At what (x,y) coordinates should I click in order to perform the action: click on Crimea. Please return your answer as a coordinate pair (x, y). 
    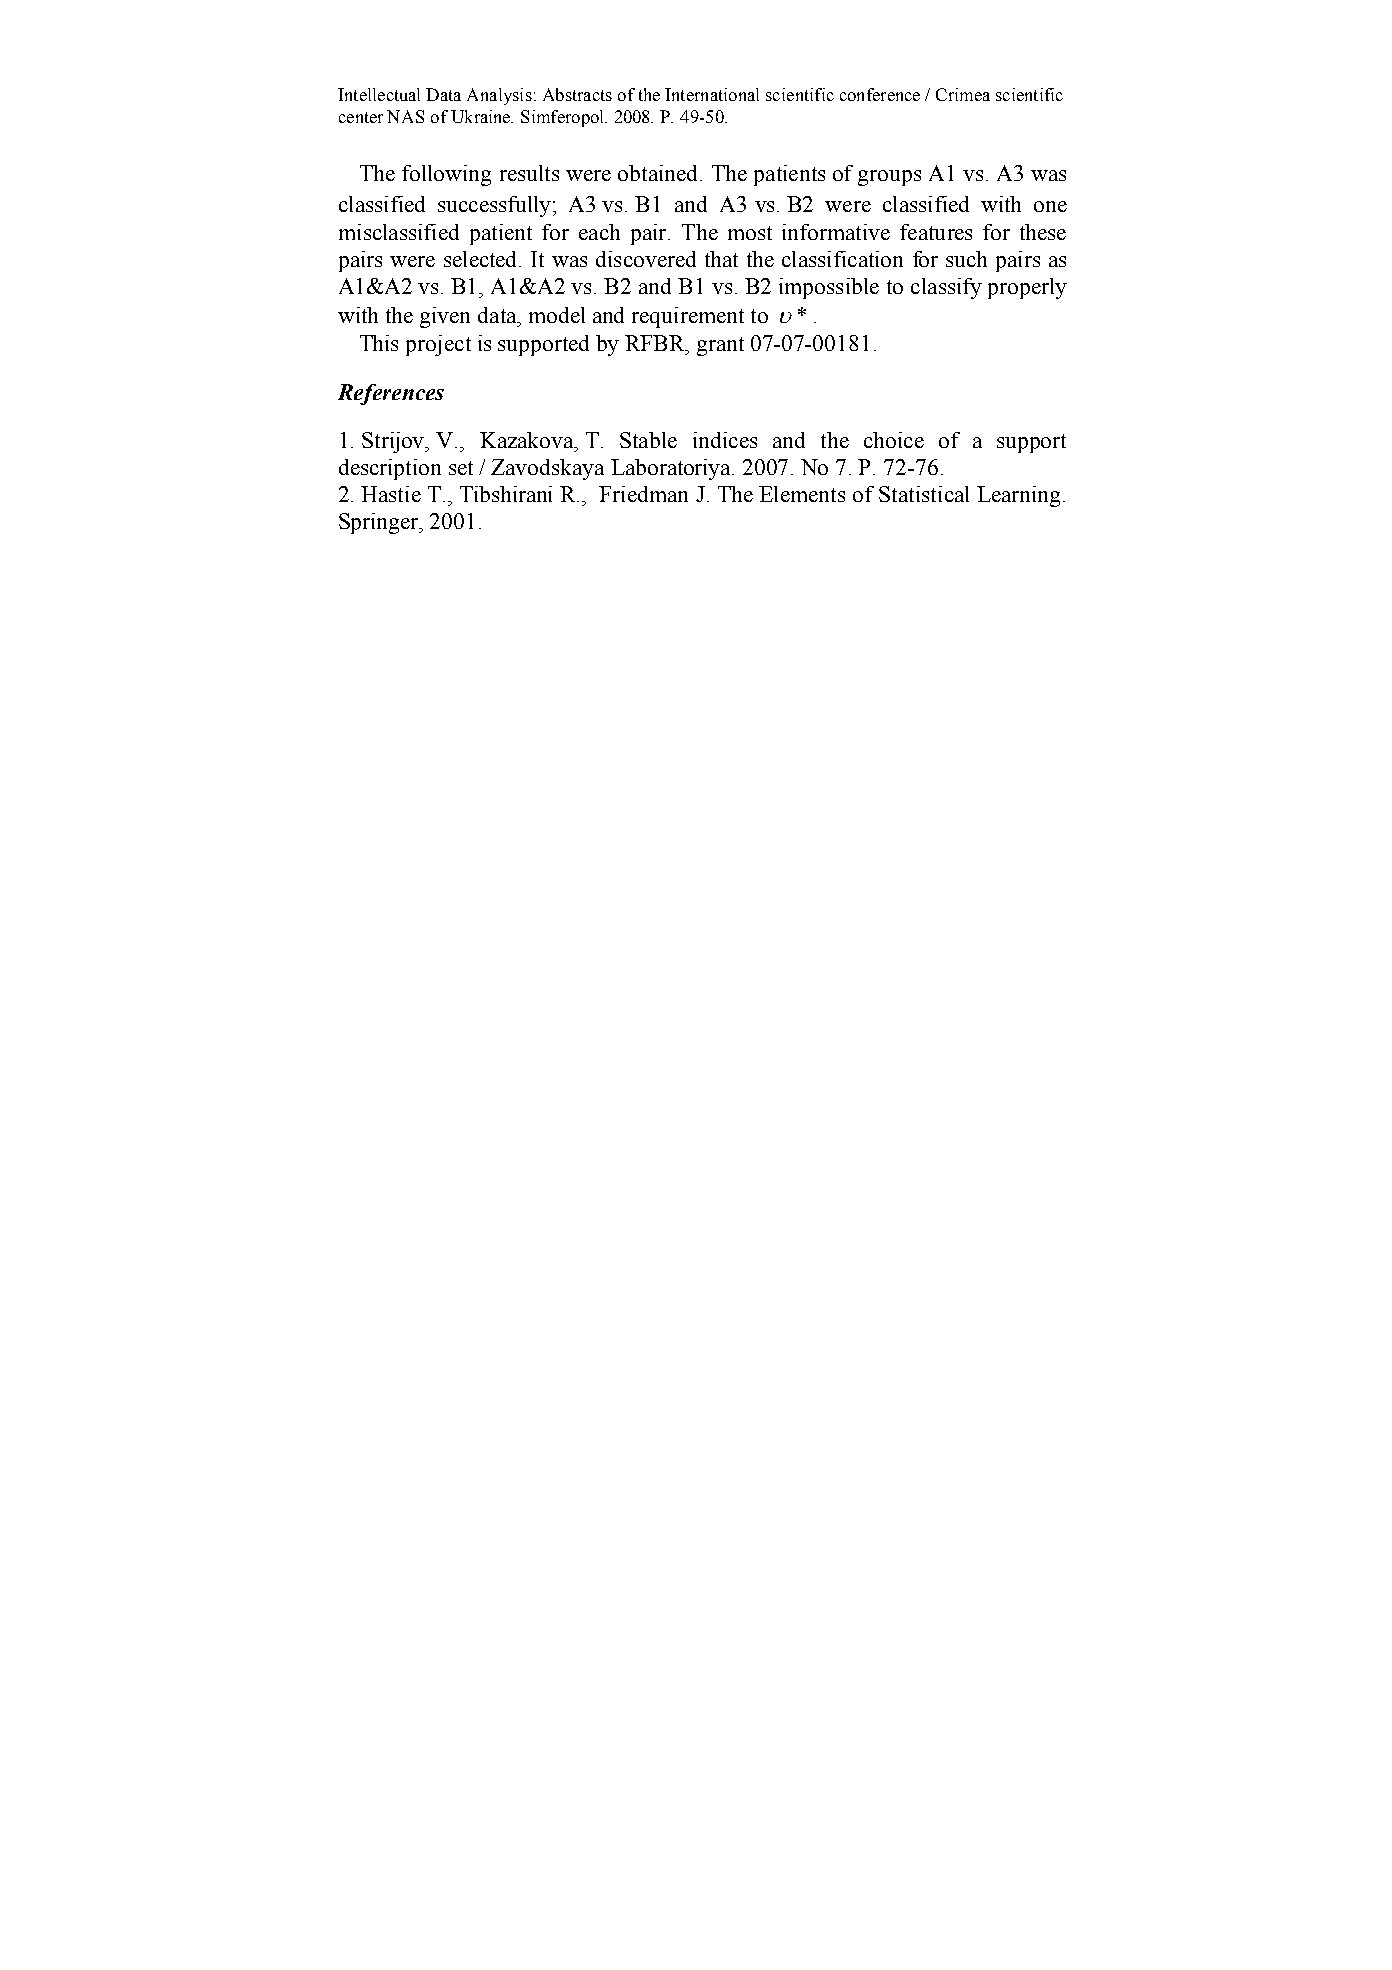
    Looking at the image, I should click on (963, 94).
